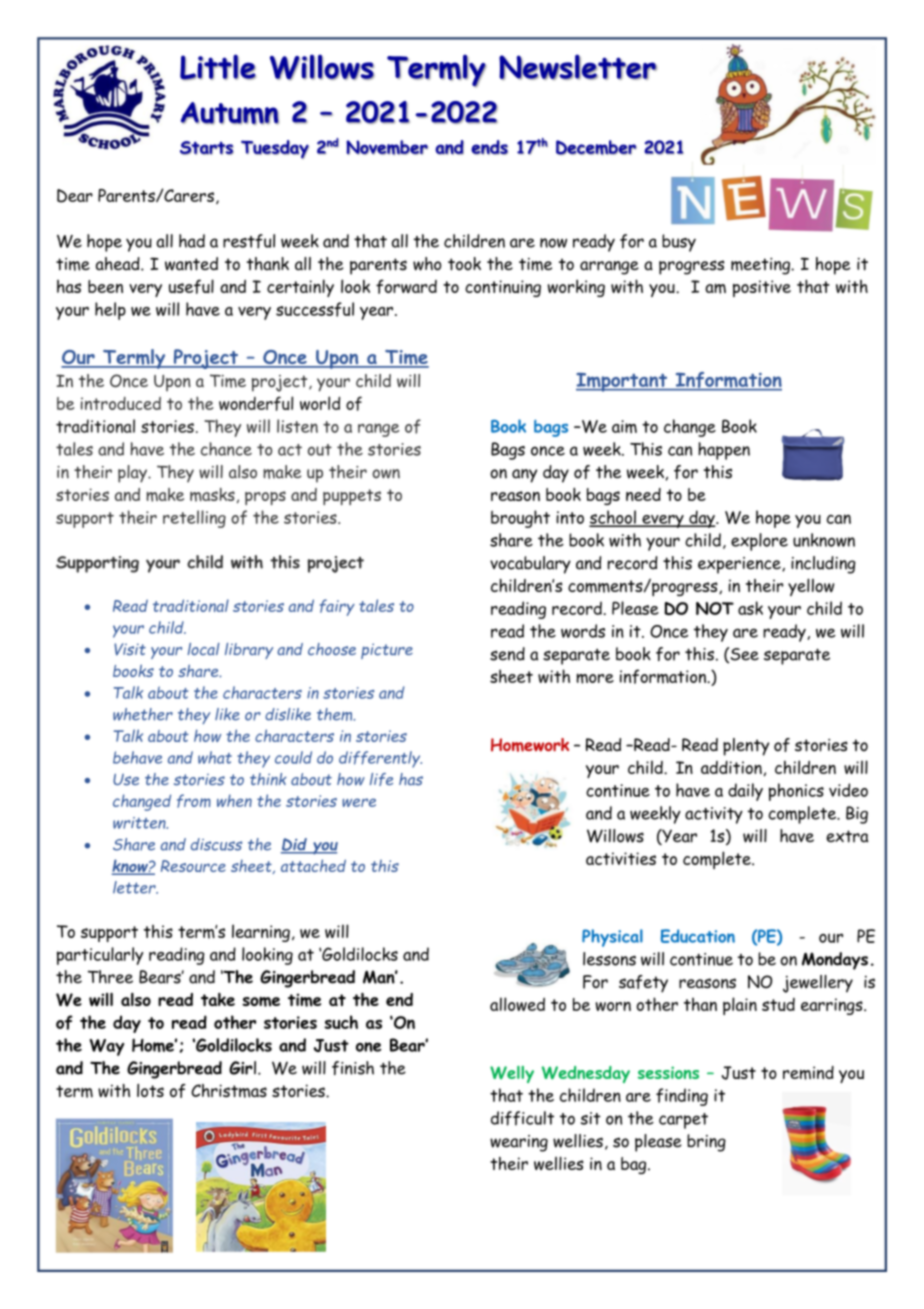  What do you see at coordinates (746, 747) in the screenshot?
I see `plenty` at bounding box center [746, 747].
